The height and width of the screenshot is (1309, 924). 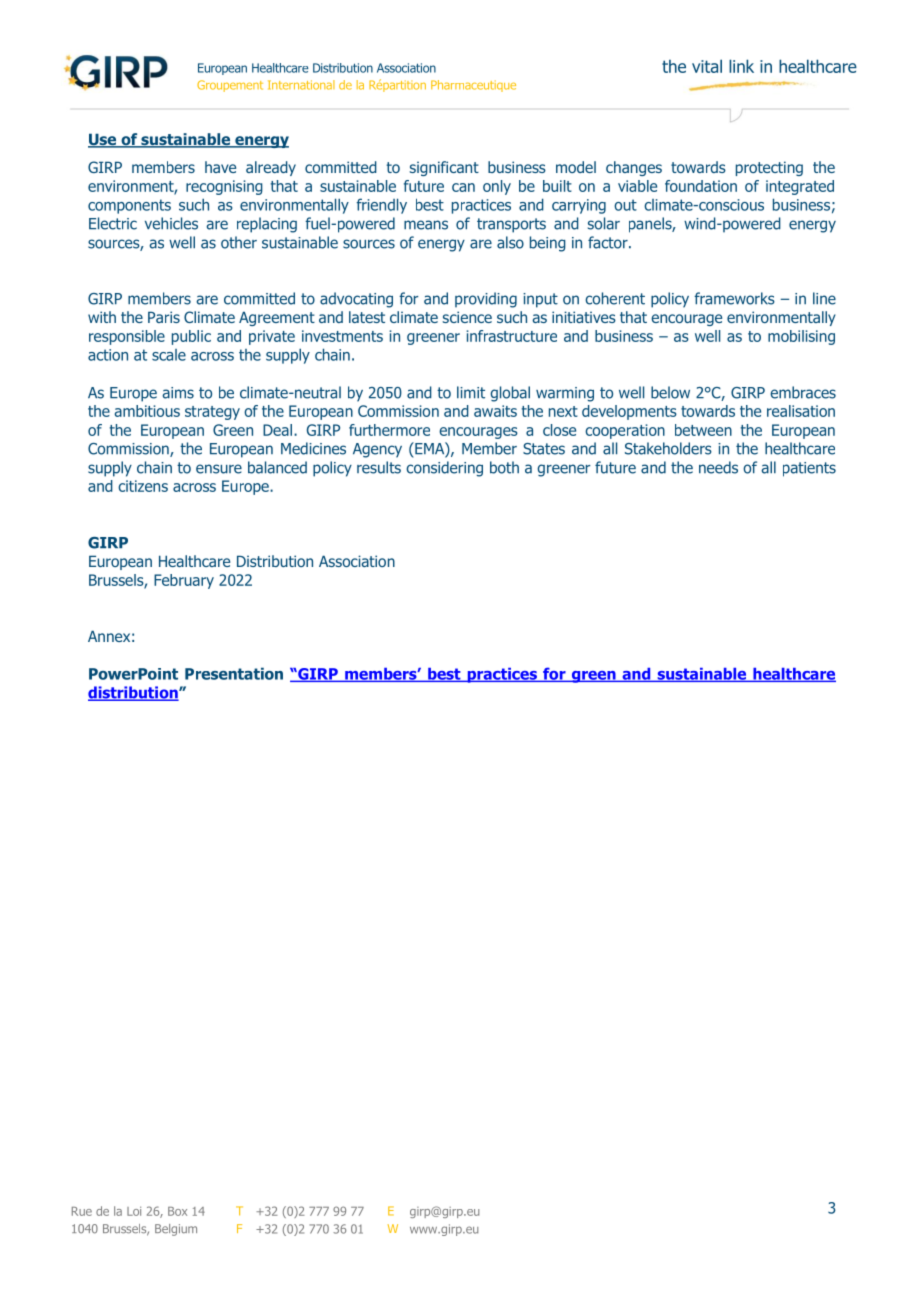 What do you see at coordinates (176, 1230) in the screenshot?
I see `Belgium` at bounding box center [176, 1230].
